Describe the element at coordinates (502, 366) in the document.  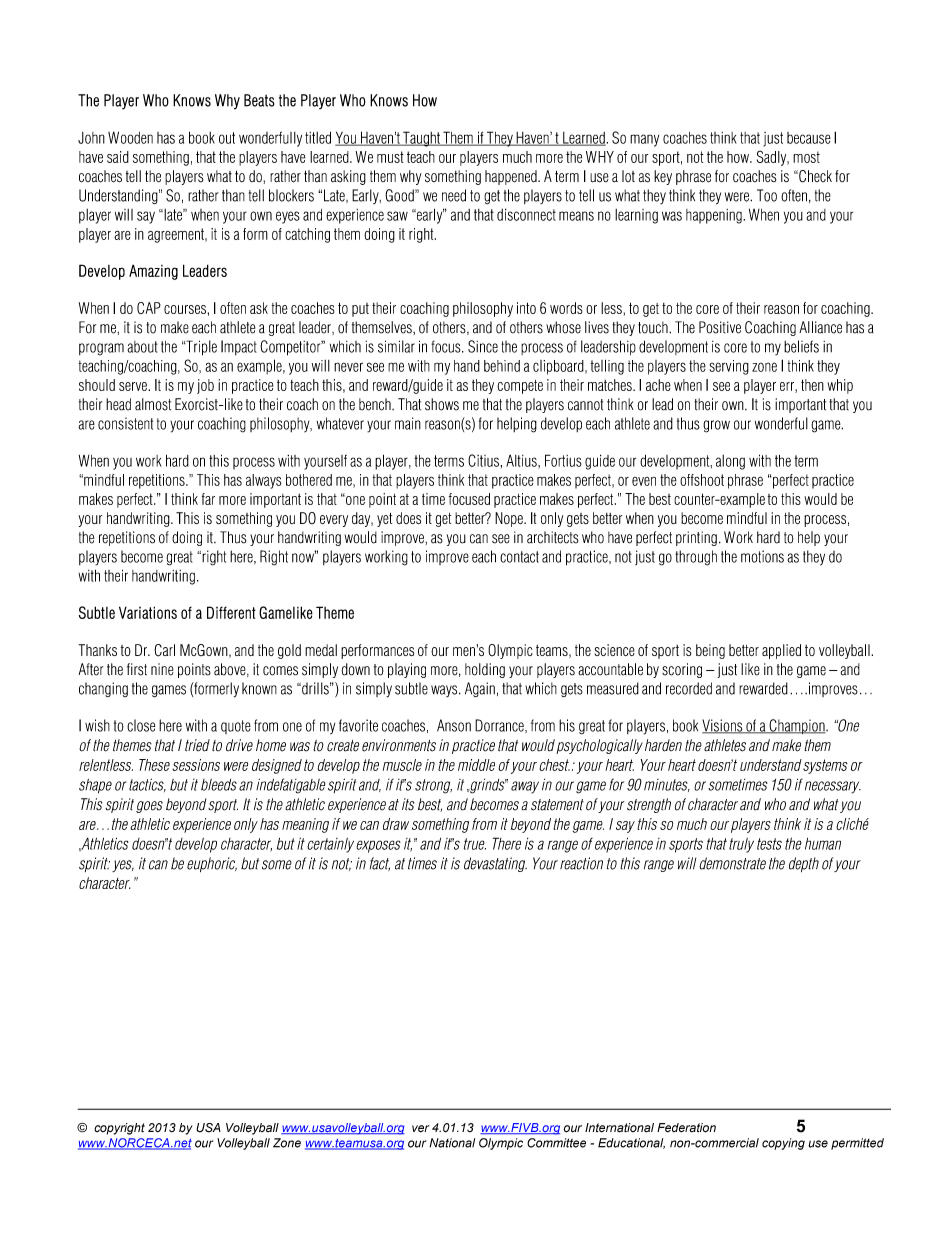
I see `behind` at that location.
